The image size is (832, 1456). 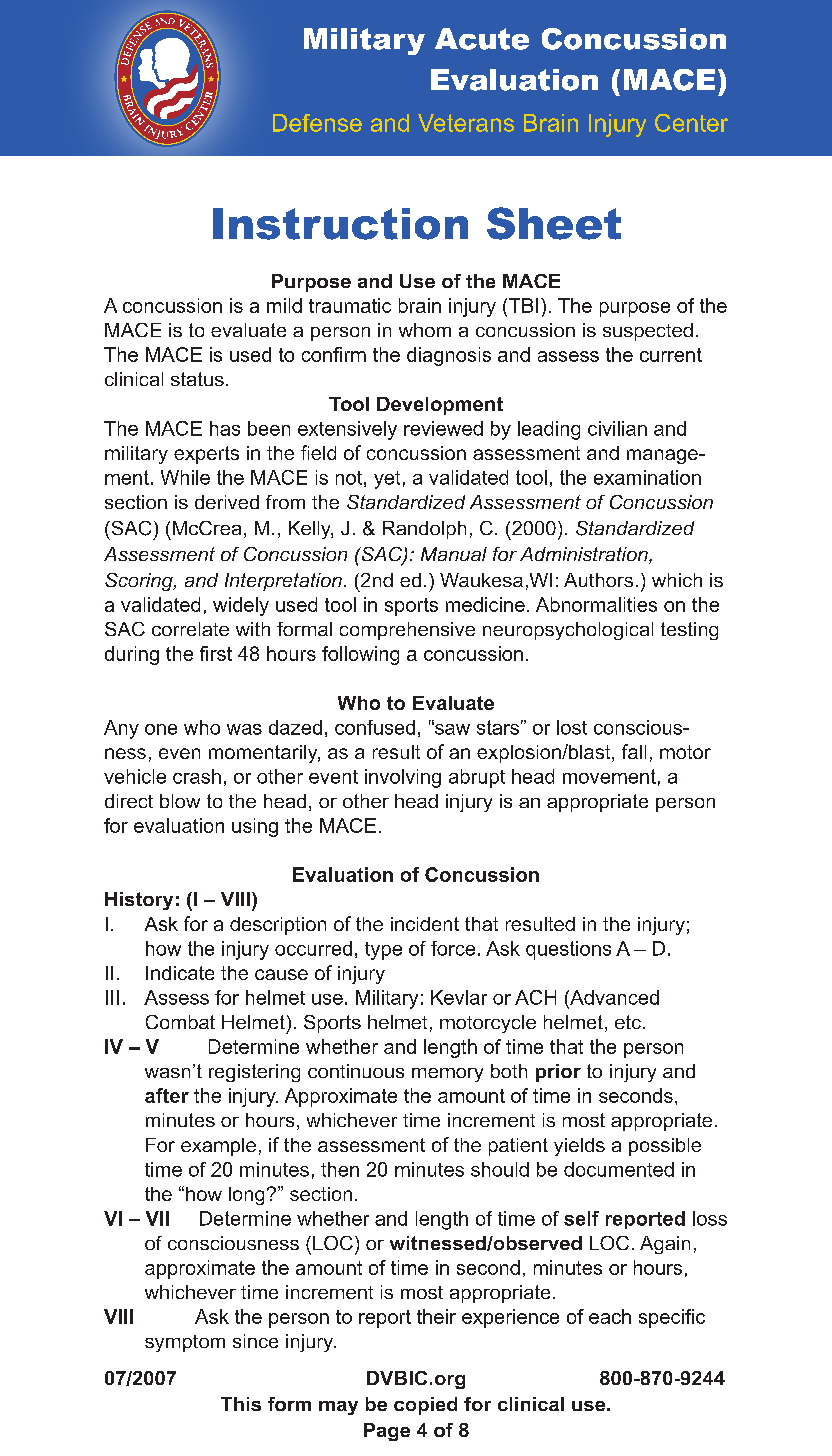 What do you see at coordinates (425, 1406) in the screenshot?
I see `copied` at bounding box center [425, 1406].
